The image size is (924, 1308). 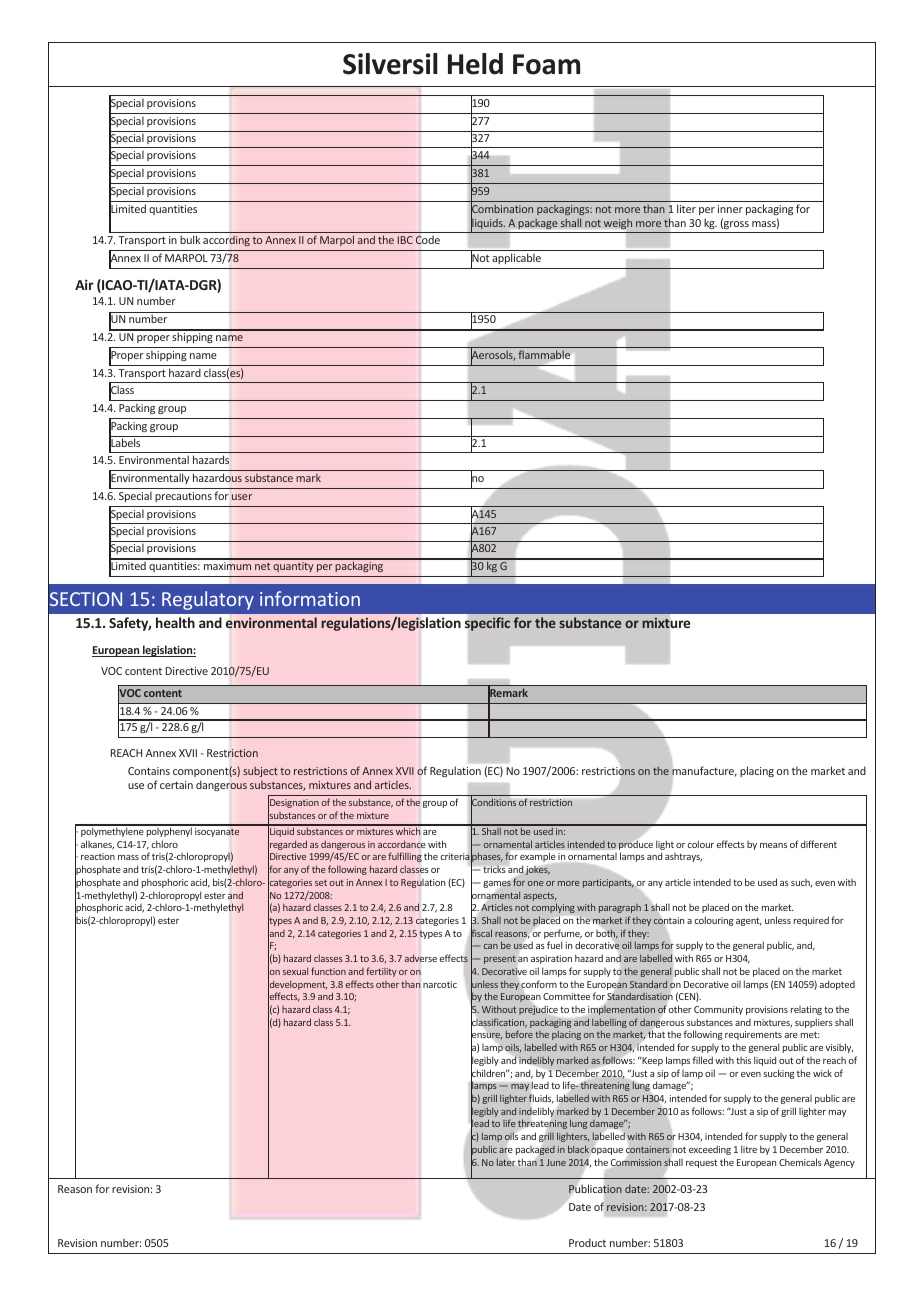 What do you see at coordinates (475, 64) in the screenshot?
I see `Held` at bounding box center [475, 64].
